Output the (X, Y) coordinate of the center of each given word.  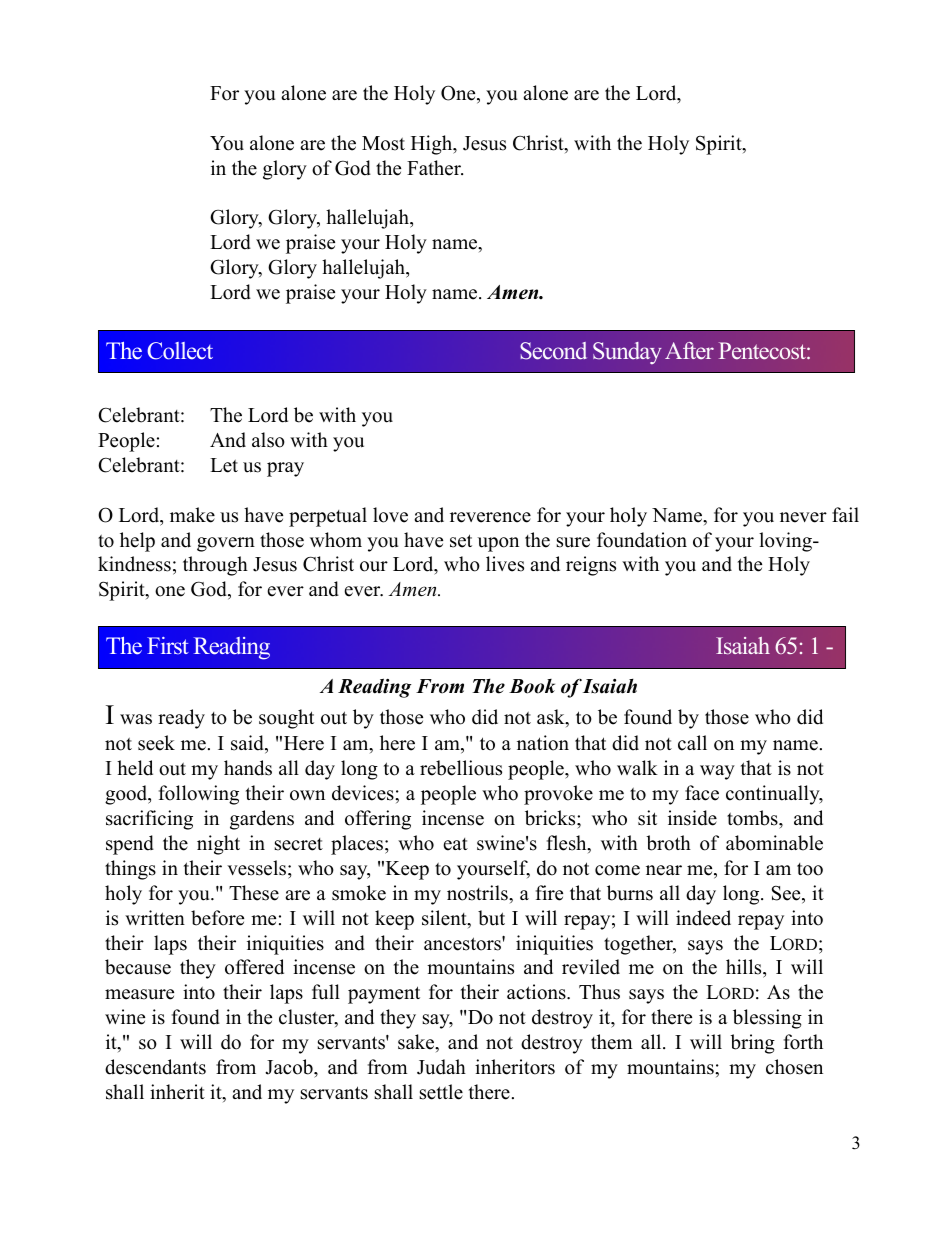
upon (498, 544)
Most (383, 143)
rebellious (461, 768)
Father (435, 168)
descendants (155, 1067)
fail (845, 514)
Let (224, 465)
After (689, 350)
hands (248, 768)
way (717, 772)
